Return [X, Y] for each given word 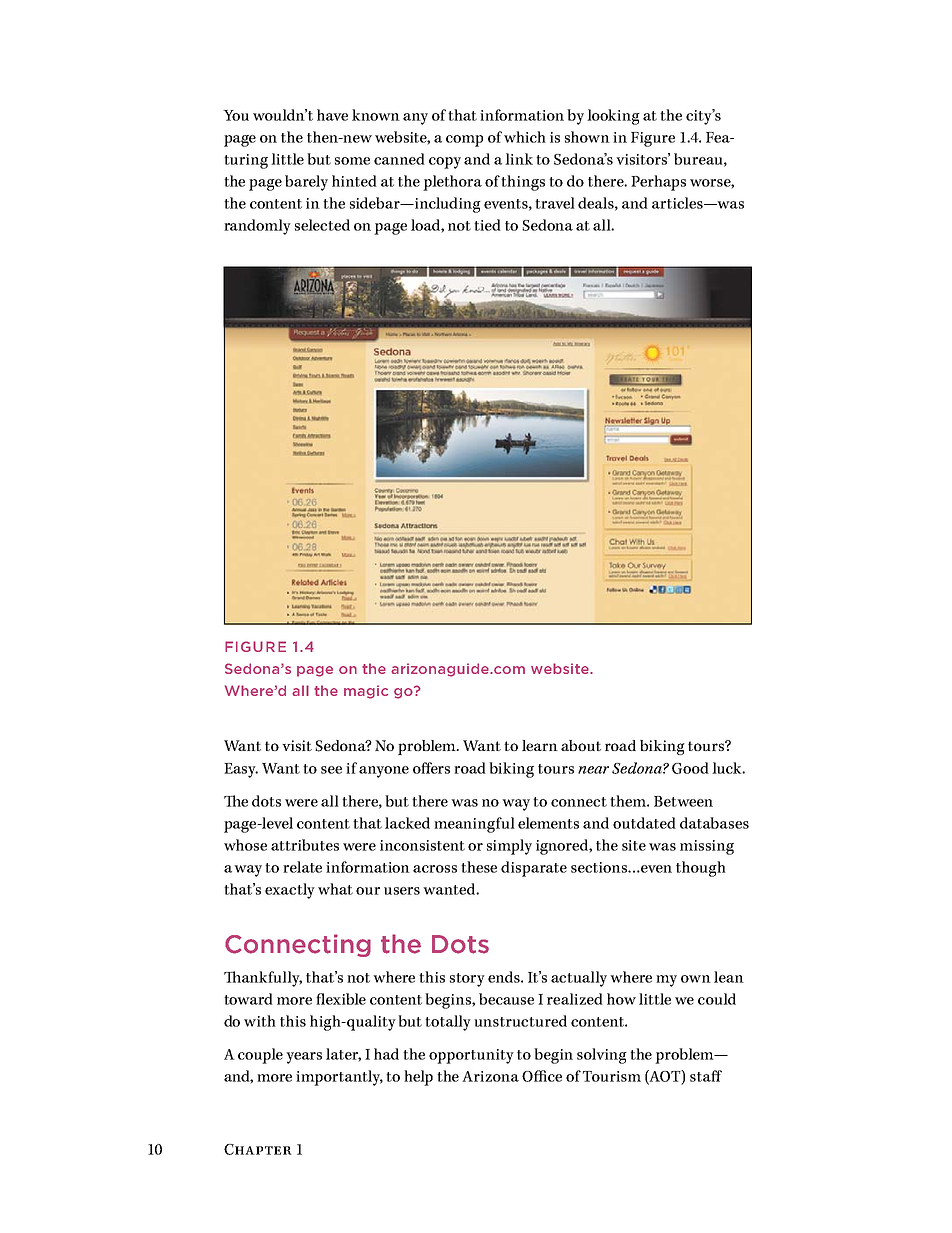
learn [540, 745]
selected [322, 225]
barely [306, 183]
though [701, 869]
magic [366, 692]
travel [555, 203]
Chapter [258, 1149]
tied [487, 225]
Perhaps [658, 183]
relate [302, 867]
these [479, 867]
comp [464, 141]
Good [690, 768]
